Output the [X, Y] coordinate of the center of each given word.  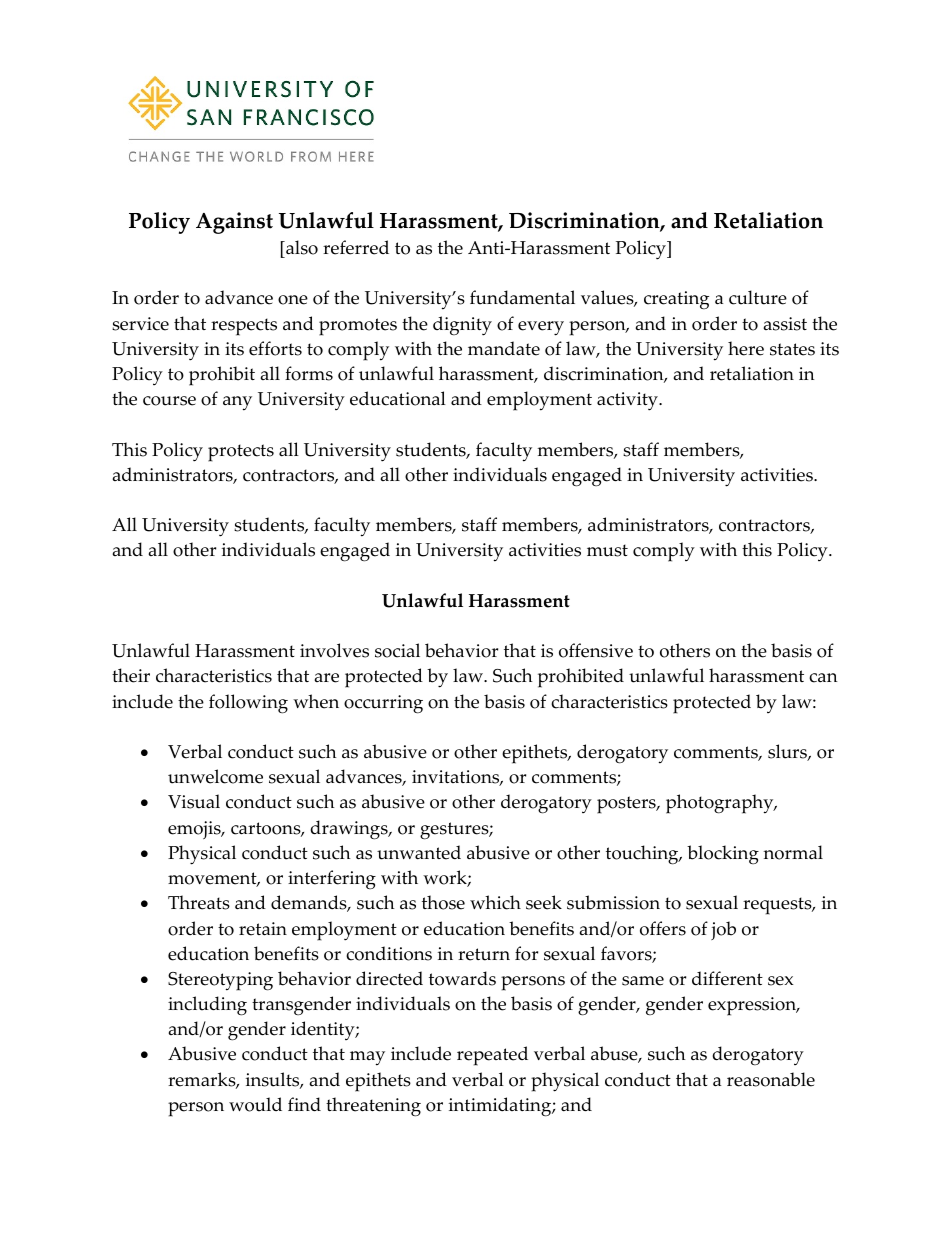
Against [234, 223]
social [397, 650]
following [248, 704]
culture [758, 297]
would [255, 1104]
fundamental [522, 297]
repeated [492, 1056]
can [823, 678]
